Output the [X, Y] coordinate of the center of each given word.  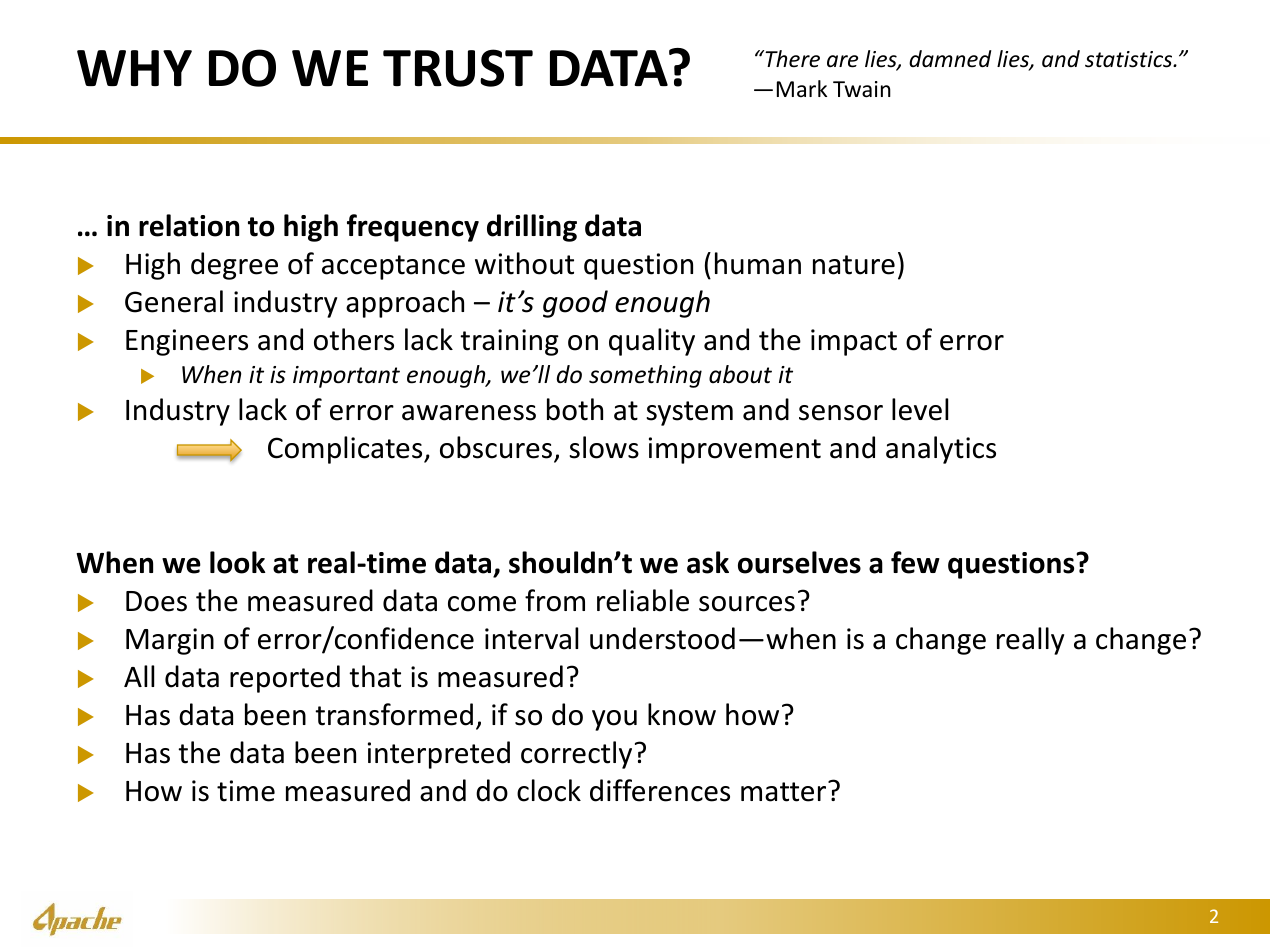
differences [660, 790]
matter [785, 791]
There [791, 59]
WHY [134, 68]
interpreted [439, 755]
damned [950, 59]
